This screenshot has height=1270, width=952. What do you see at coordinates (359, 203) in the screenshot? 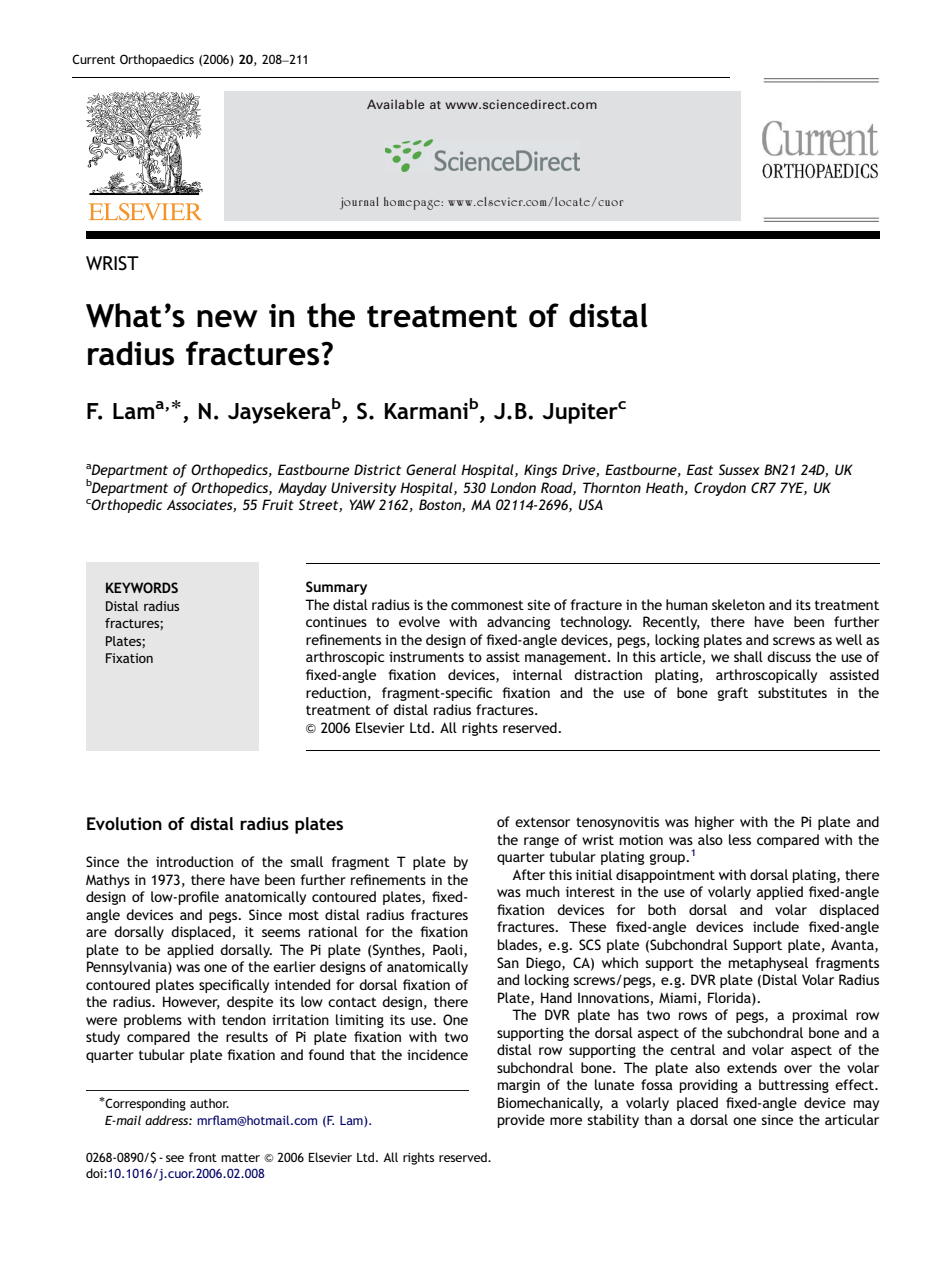
I see `journal` at bounding box center [359, 203].
